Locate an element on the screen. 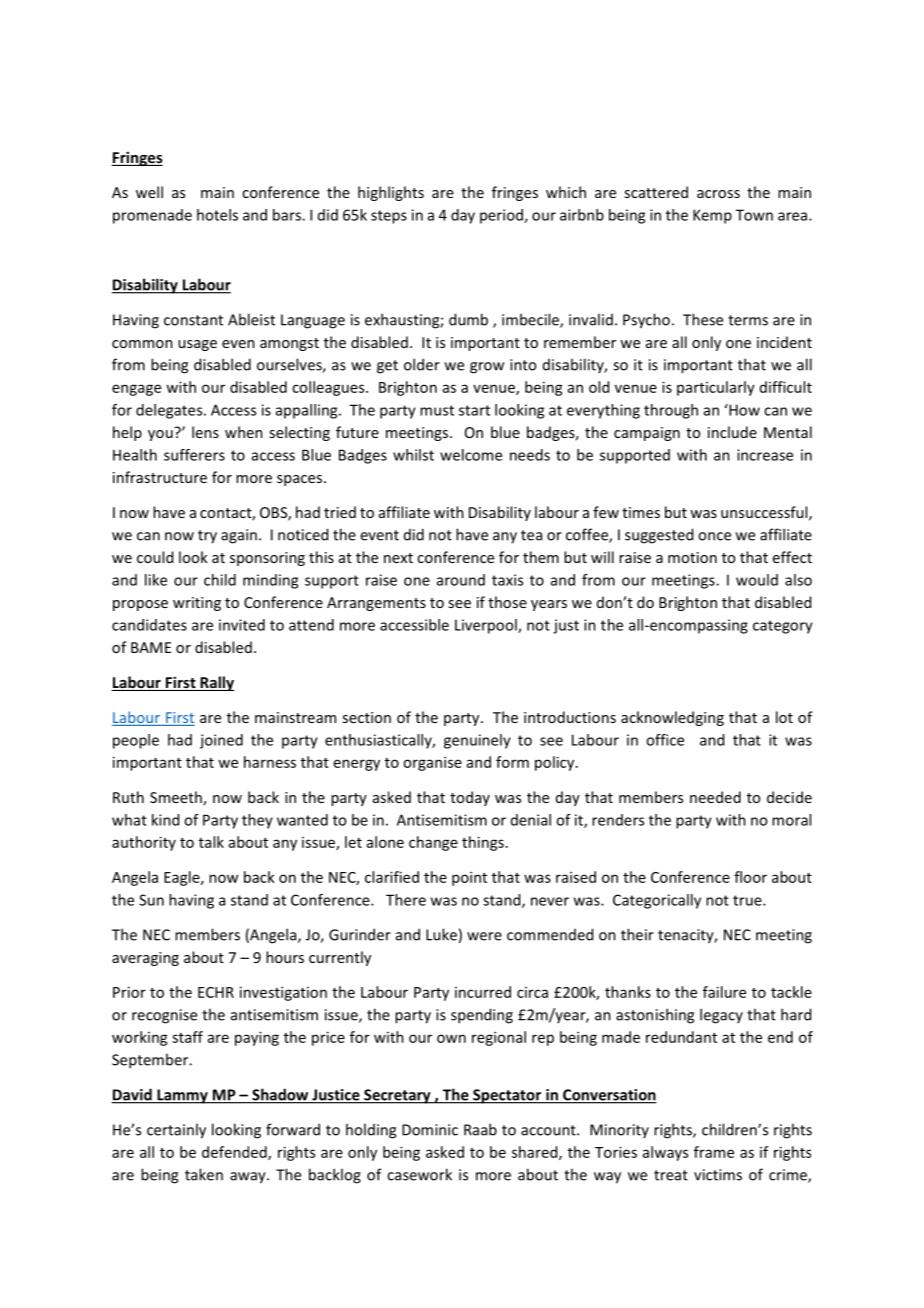  acknowledging is located at coordinates (672, 718).
